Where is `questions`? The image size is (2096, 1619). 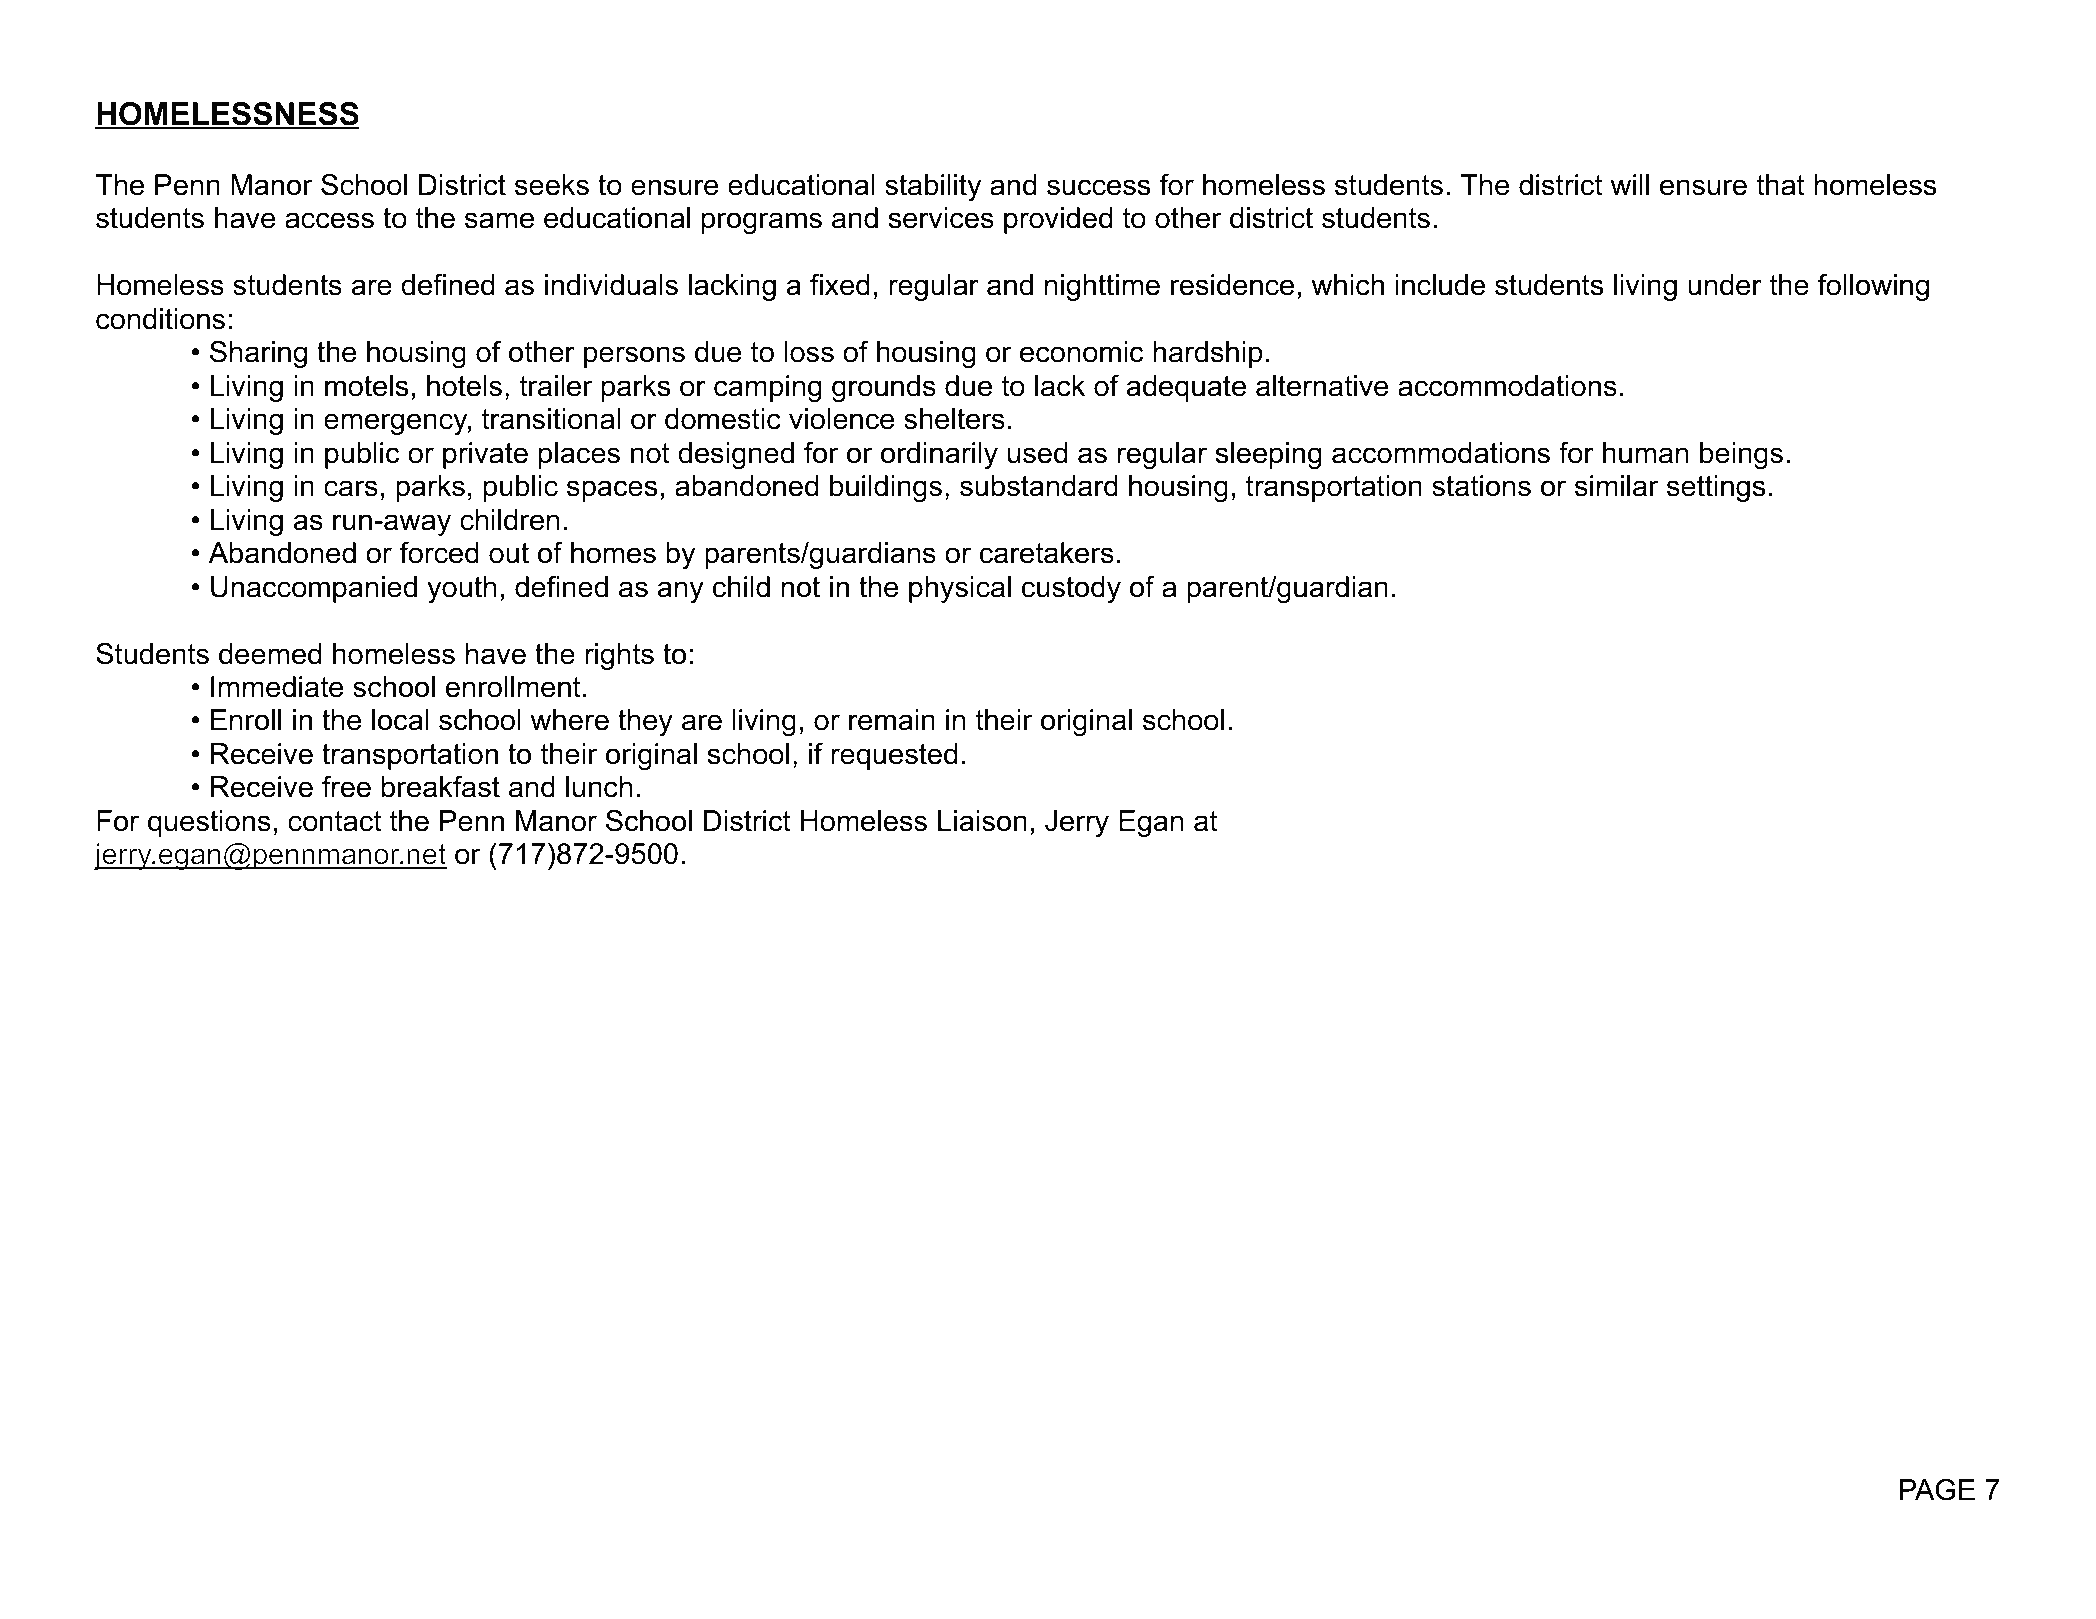 questions is located at coordinates (209, 823).
